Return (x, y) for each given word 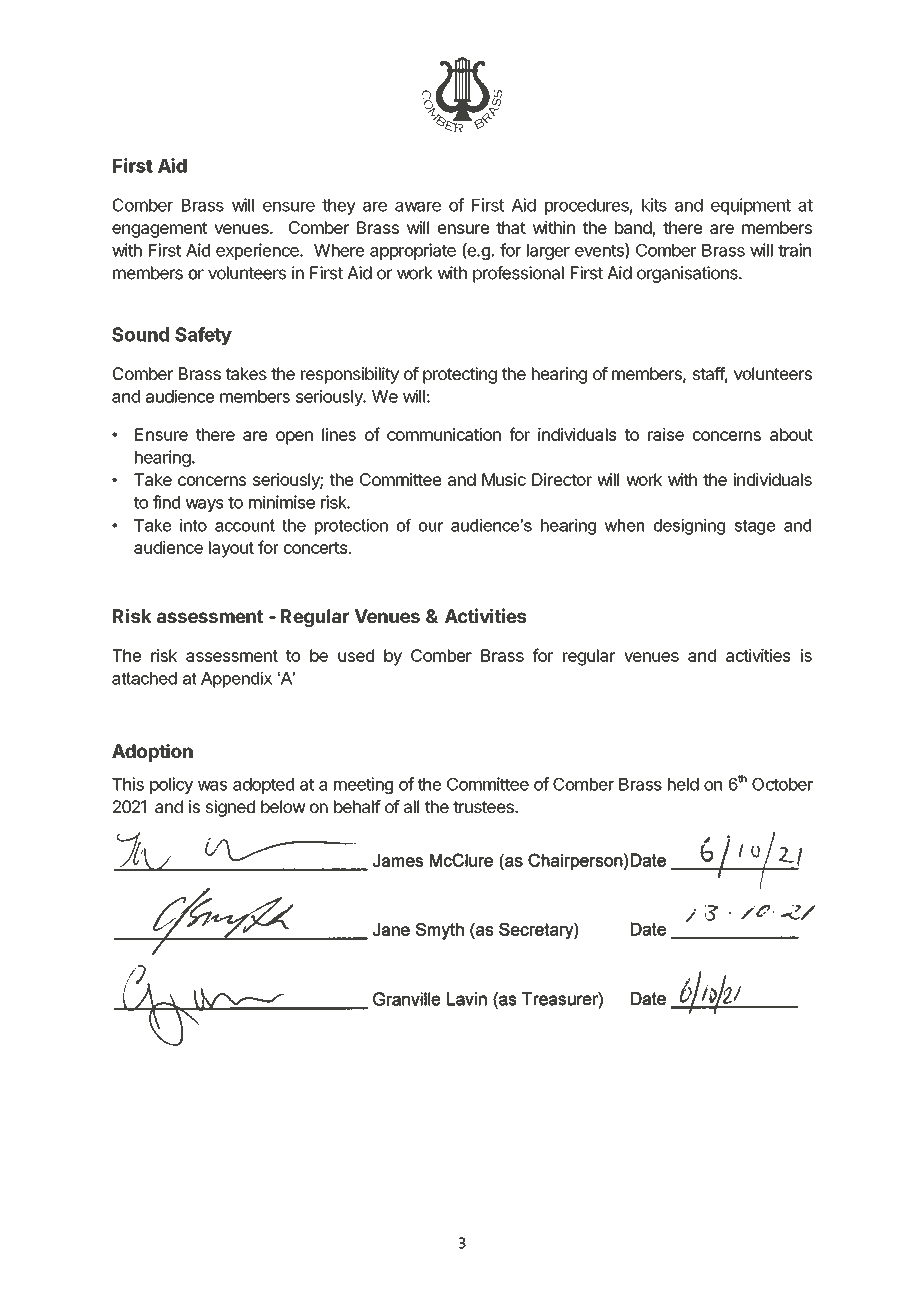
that (511, 227)
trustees (484, 807)
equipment (751, 206)
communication (444, 434)
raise (666, 434)
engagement (160, 230)
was (212, 786)
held (683, 784)
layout (231, 549)
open (294, 438)
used (356, 655)
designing (689, 527)
